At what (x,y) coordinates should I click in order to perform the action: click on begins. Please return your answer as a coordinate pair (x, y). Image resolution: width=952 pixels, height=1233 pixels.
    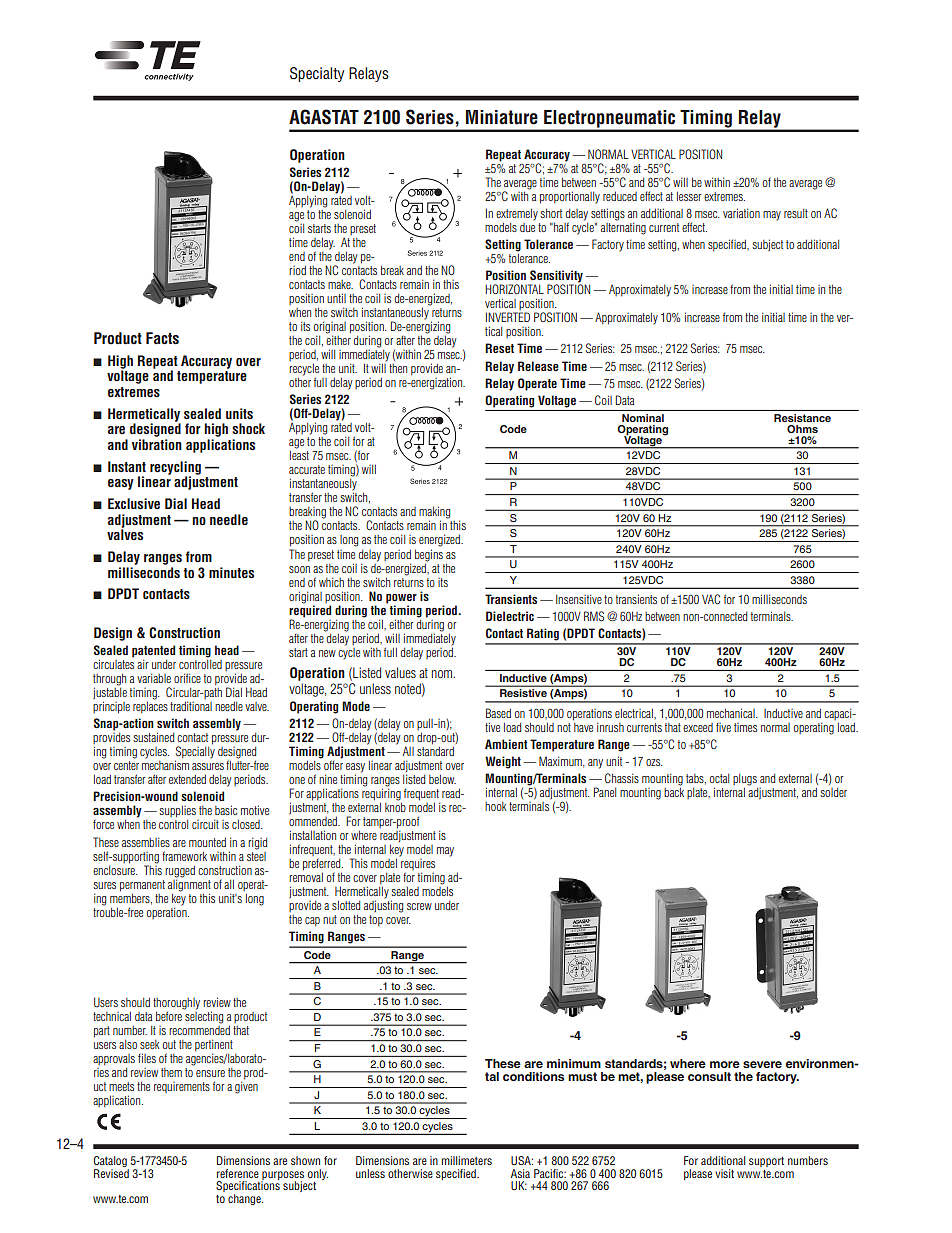
    Looking at the image, I should click on (429, 555).
